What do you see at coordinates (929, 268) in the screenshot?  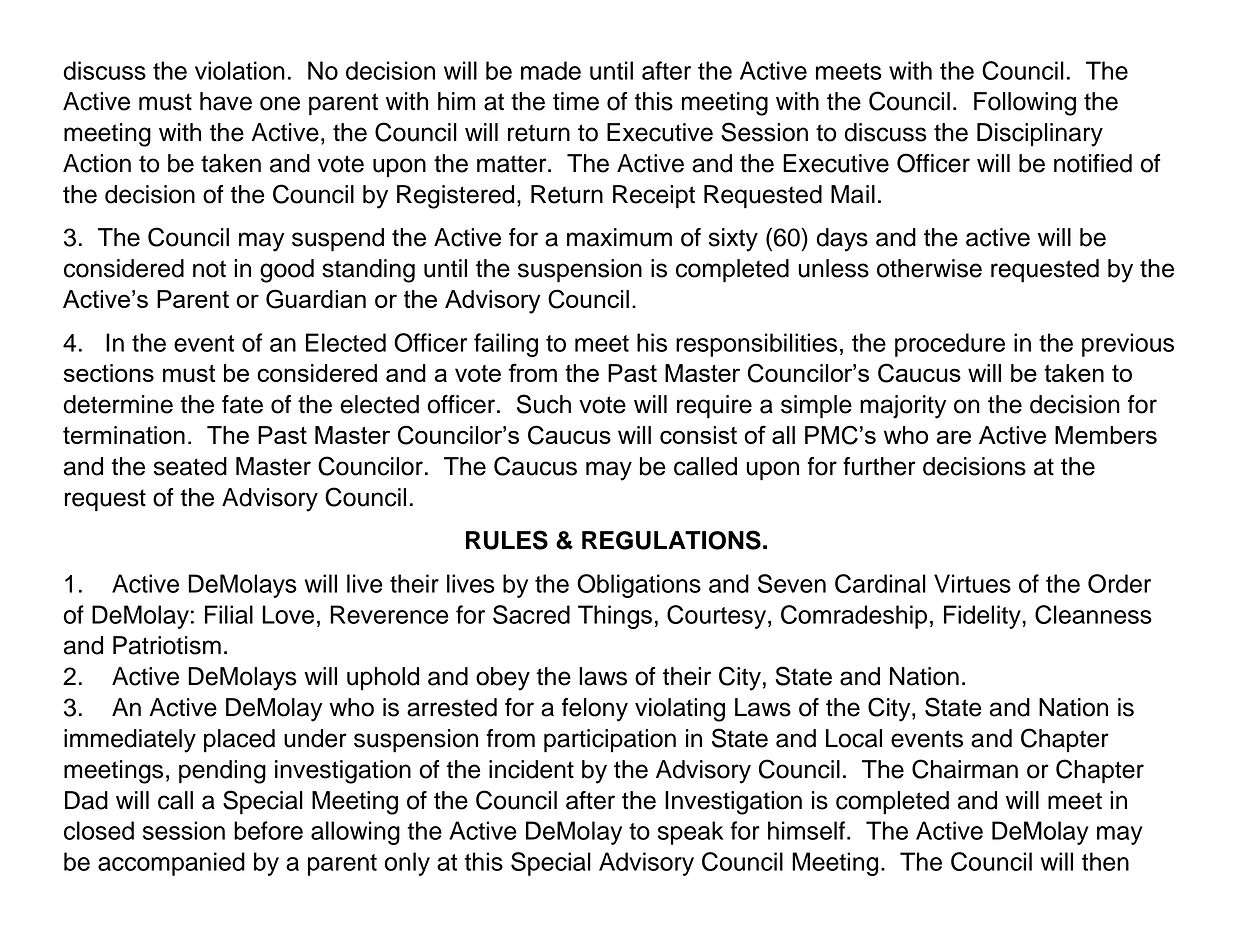 I see `otherwise` at bounding box center [929, 268].
